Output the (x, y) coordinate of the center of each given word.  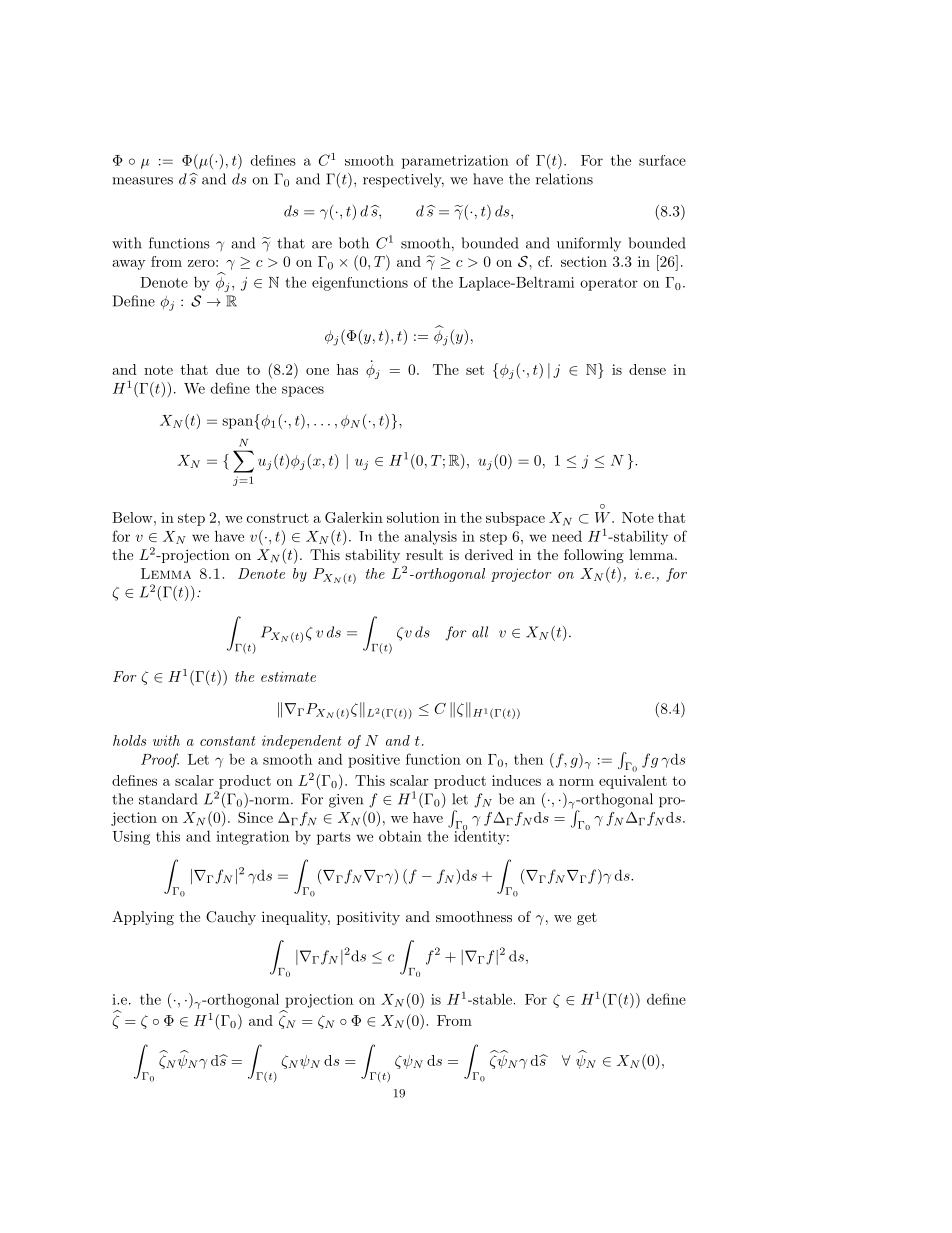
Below (133, 517)
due (227, 369)
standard (168, 799)
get (587, 918)
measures (142, 181)
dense (647, 369)
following (594, 556)
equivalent (633, 782)
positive (374, 761)
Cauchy (231, 918)
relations (564, 179)
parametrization (455, 162)
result (424, 554)
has (347, 369)
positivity (368, 918)
